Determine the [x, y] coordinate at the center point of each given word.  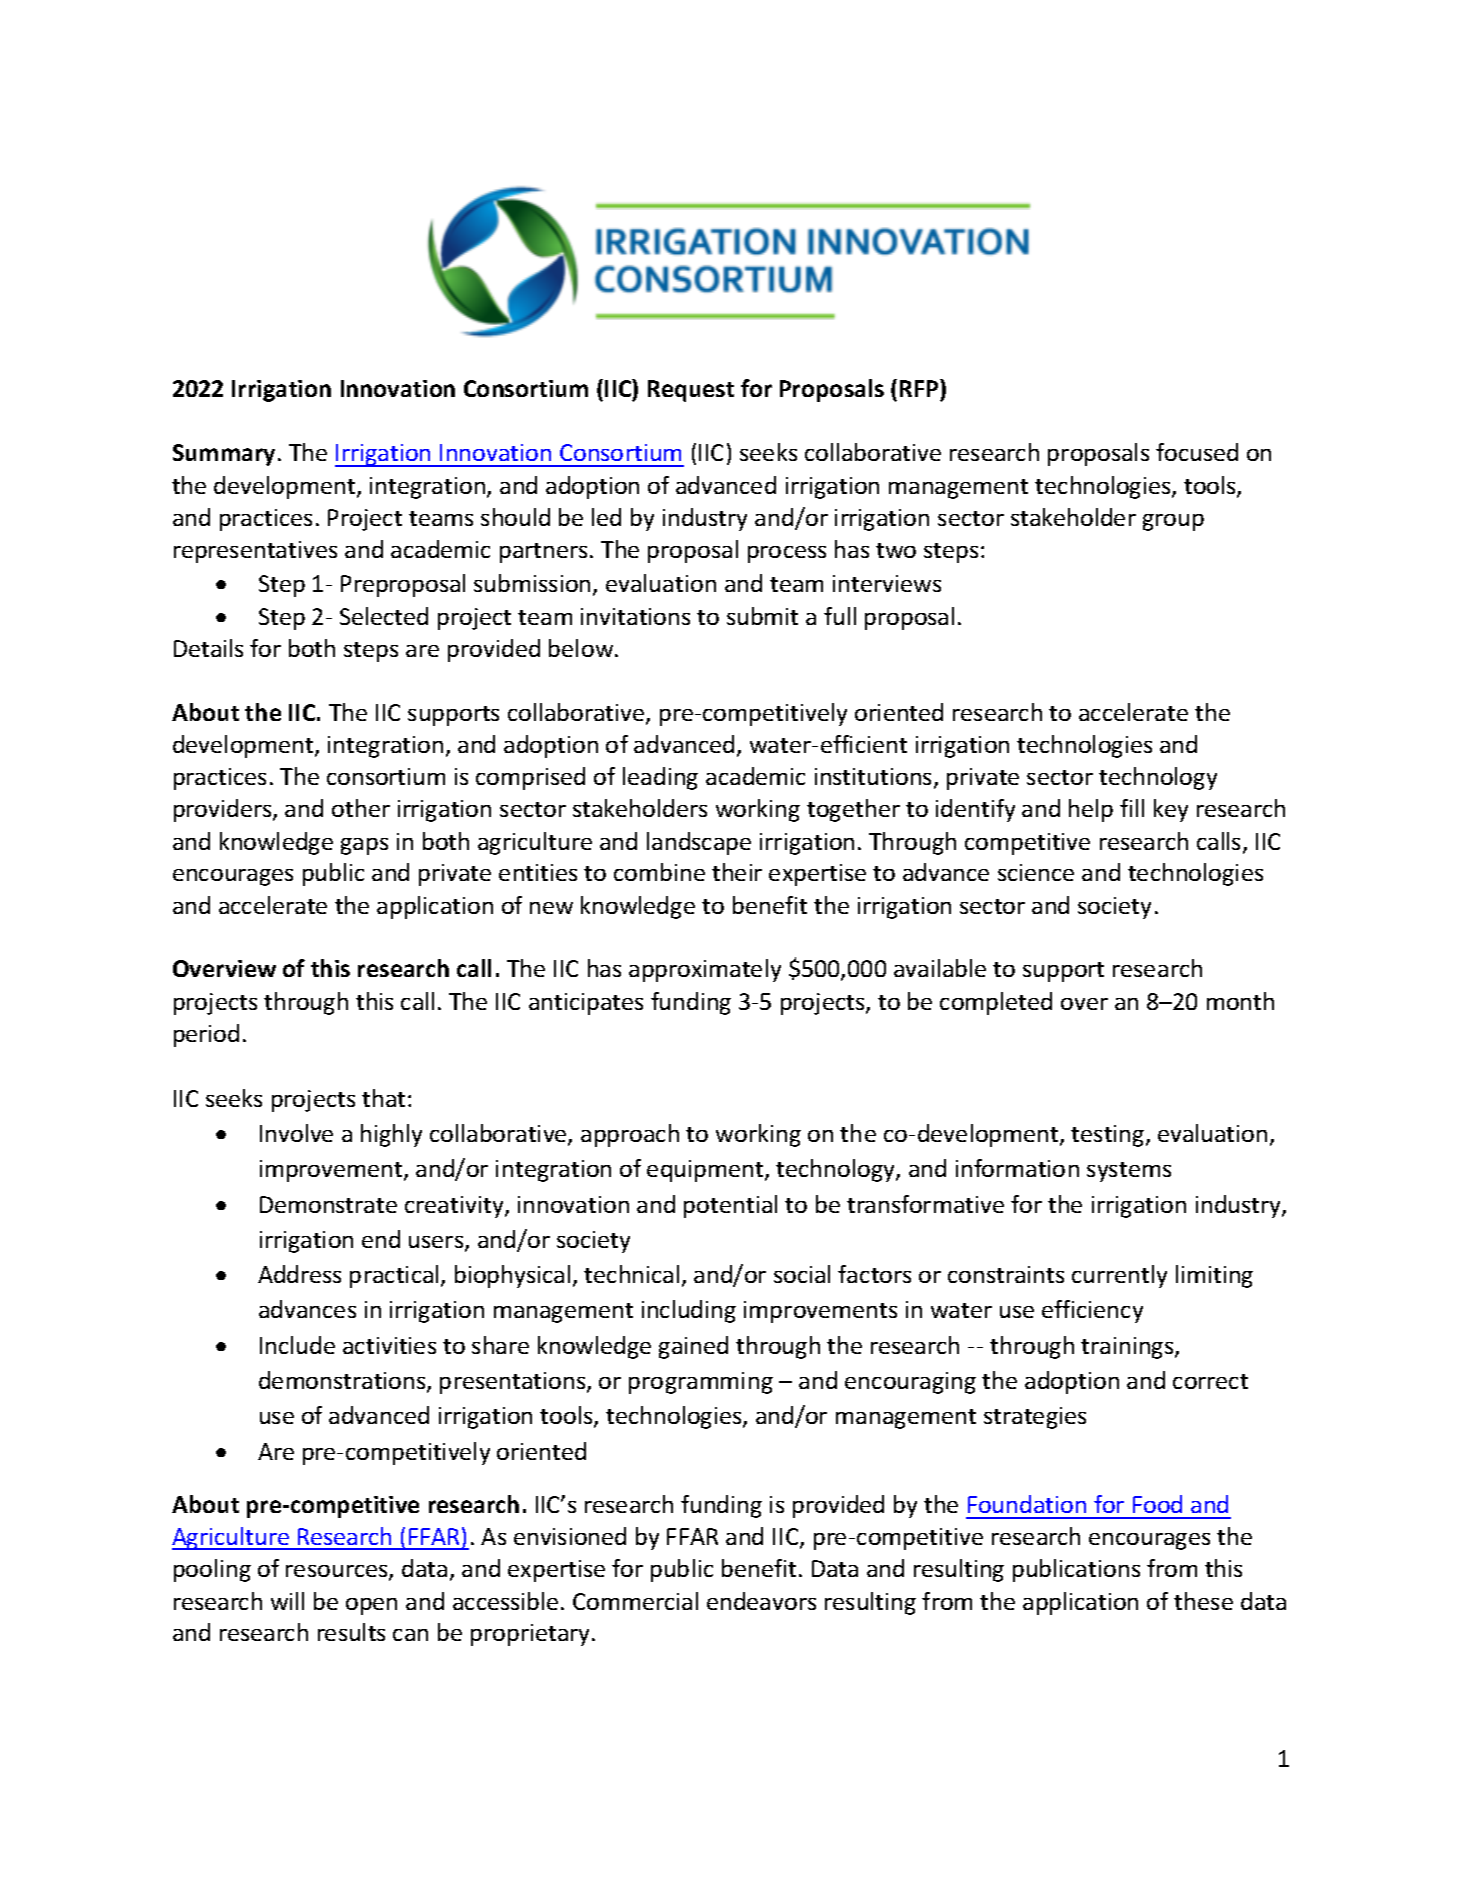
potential [730, 1206]
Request [691, 391]
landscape [699, 843]
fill [1132, 808]
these [1203, 1601]
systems [1129, 1172]
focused [1197, 452]
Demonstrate [328, 1204]
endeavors [761, 1601]
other [361, 808]
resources [338, 1572]
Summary [226, 455]
